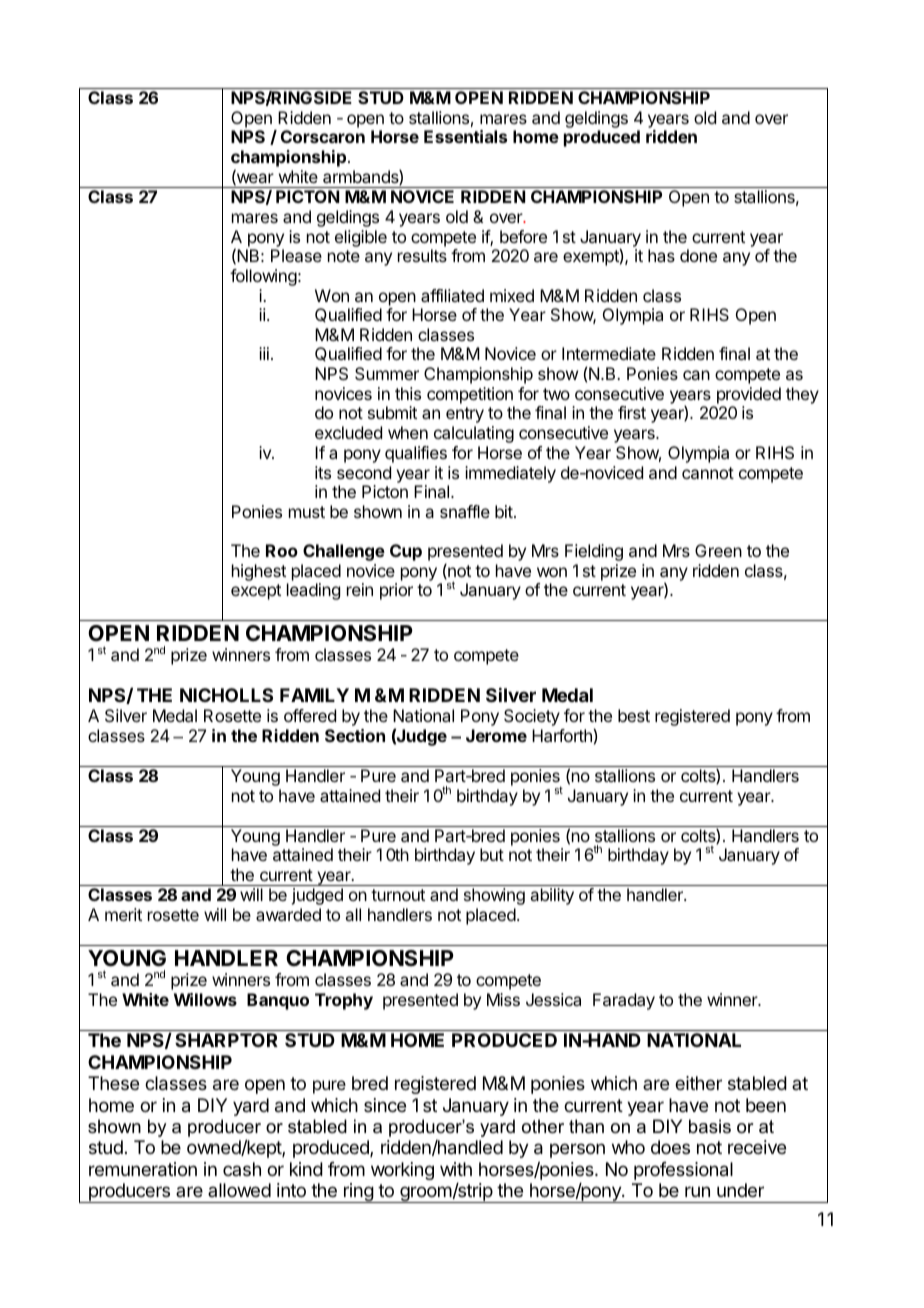 Image resolution: width=924 pixels, height=1308 pixels. Describe the element at coordinates (296, 255) in the screenshot. I see `Please` at that location.
